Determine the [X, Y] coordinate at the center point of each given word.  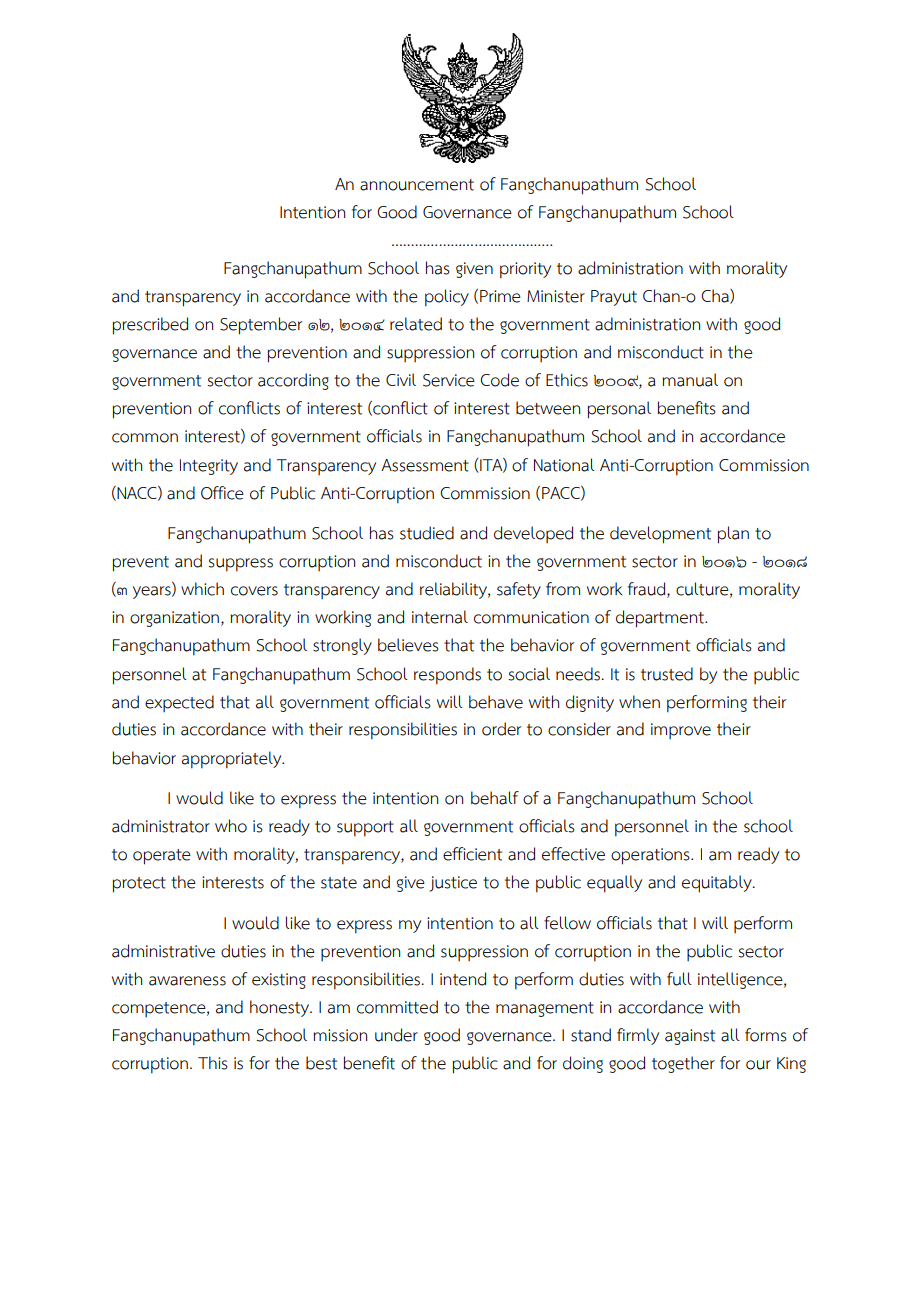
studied [427, 533]
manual [690, 380]
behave [496, 702]
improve [681, 731]
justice [453, 884]
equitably [718, 884]
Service [449, 380]
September [261, 326]
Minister [556, 296]
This [213, 1063]
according [293, 381]
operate [162, 857]
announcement [417, 185]
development [660, 535]
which [202, 589]
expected [179, 703]
